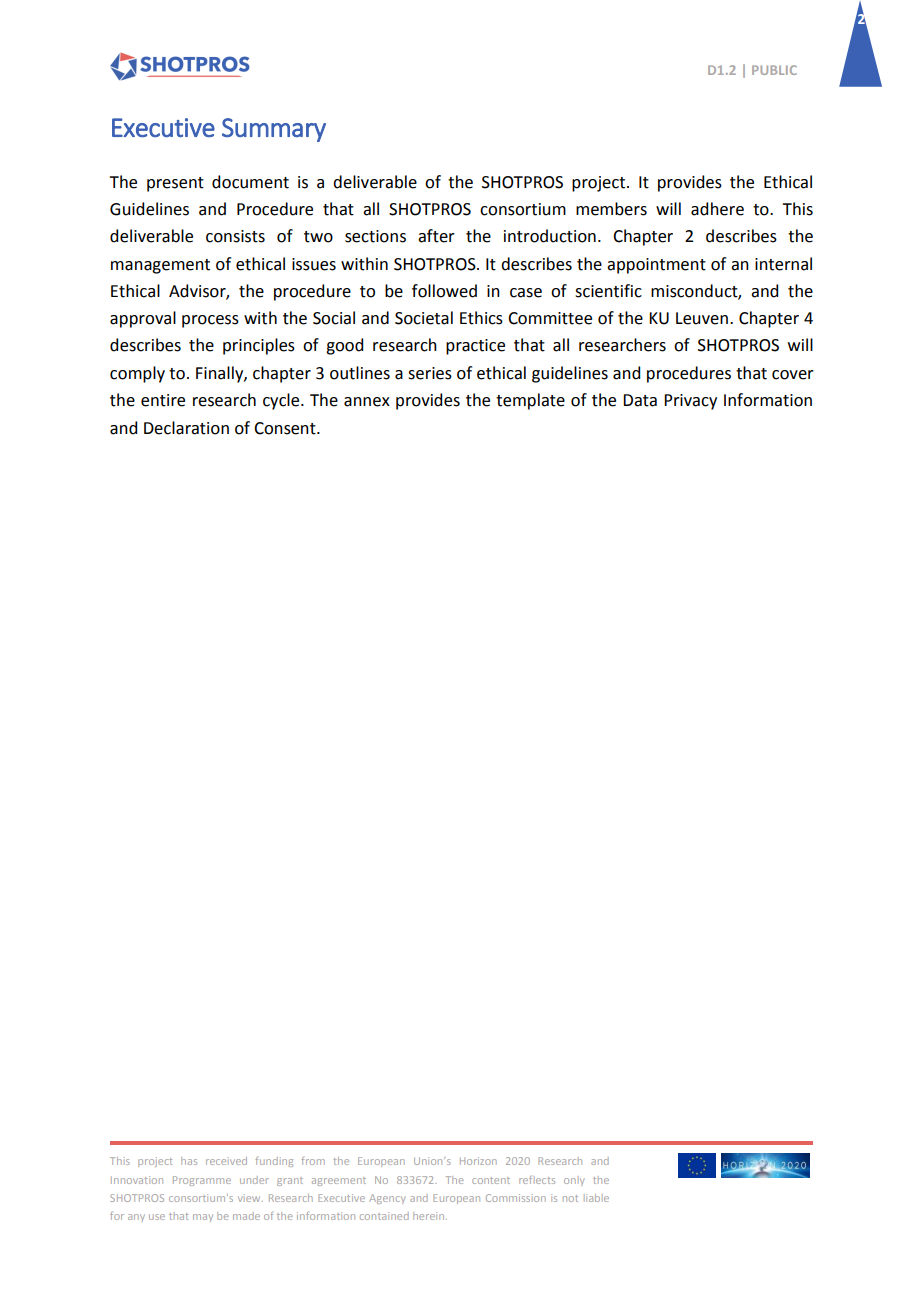 The width and height of the screenshot is (924, 1309). What do you see at coordinates (430, 1216) in the screenshot?
I see `herein` at bounding box center [430, 1216].
